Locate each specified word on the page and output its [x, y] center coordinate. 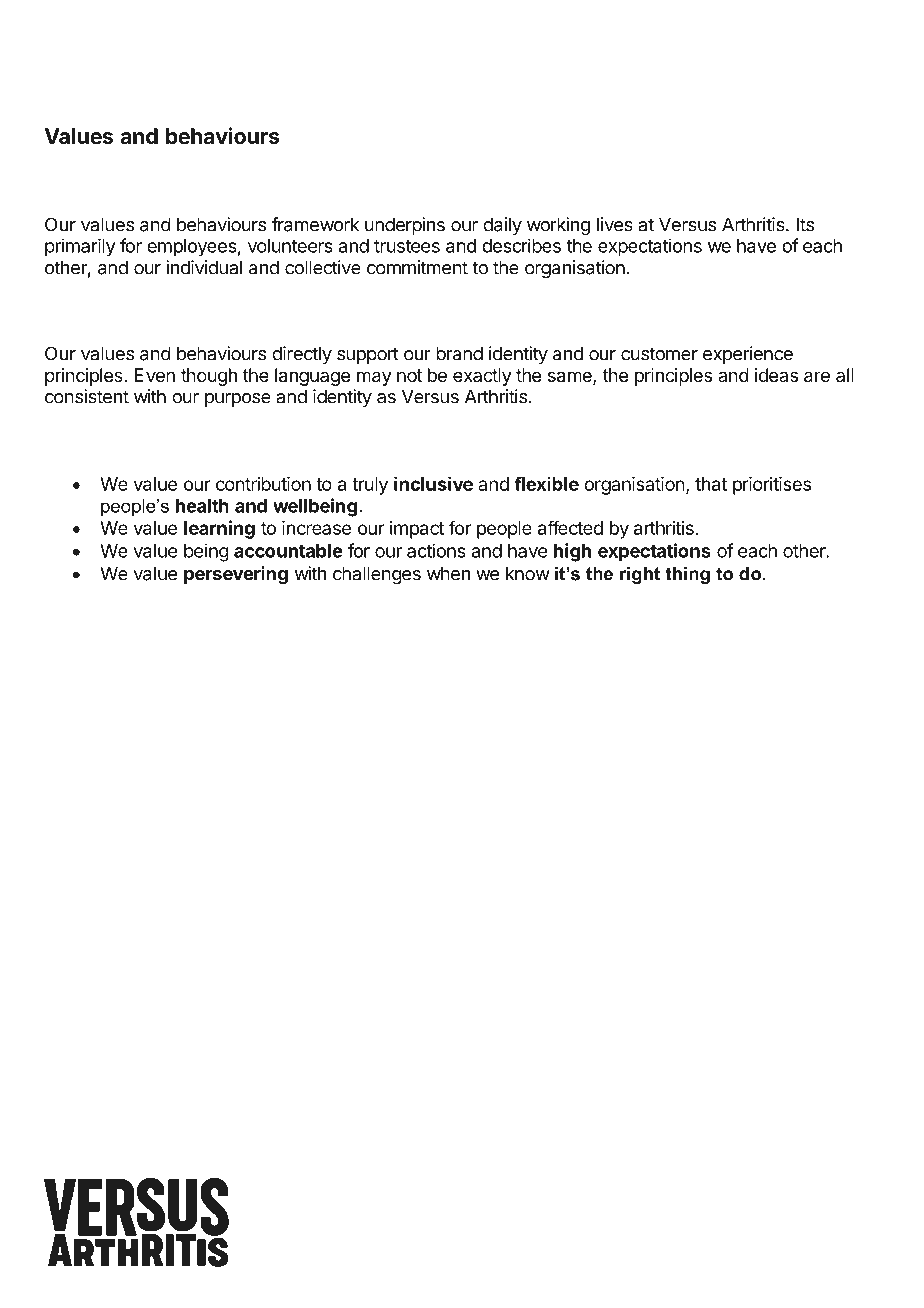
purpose [238, 400]
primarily [80, 247]
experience [748, 355]
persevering [236, 575]
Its [805, 224]
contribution [263, 484]
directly [302, 355]
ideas [776, 375]
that [711, 484]
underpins [405, 226]
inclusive [433, 483]
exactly [482, 377]
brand [459, 353]
